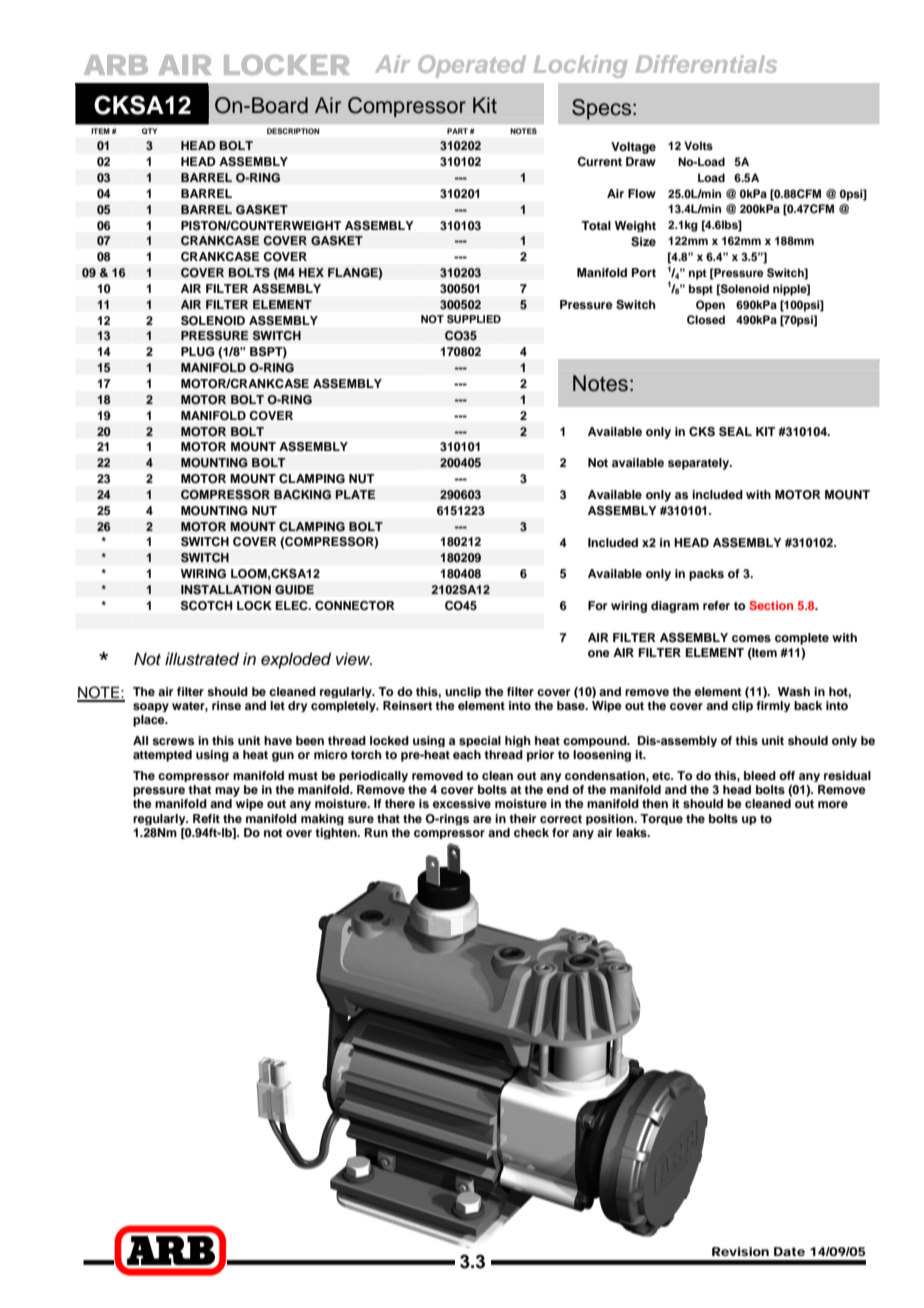 This screenshot has width=924, height=1308. Describe the element at coordinates (355, 494) in the screenshot. I see `PLATE` at that location.
